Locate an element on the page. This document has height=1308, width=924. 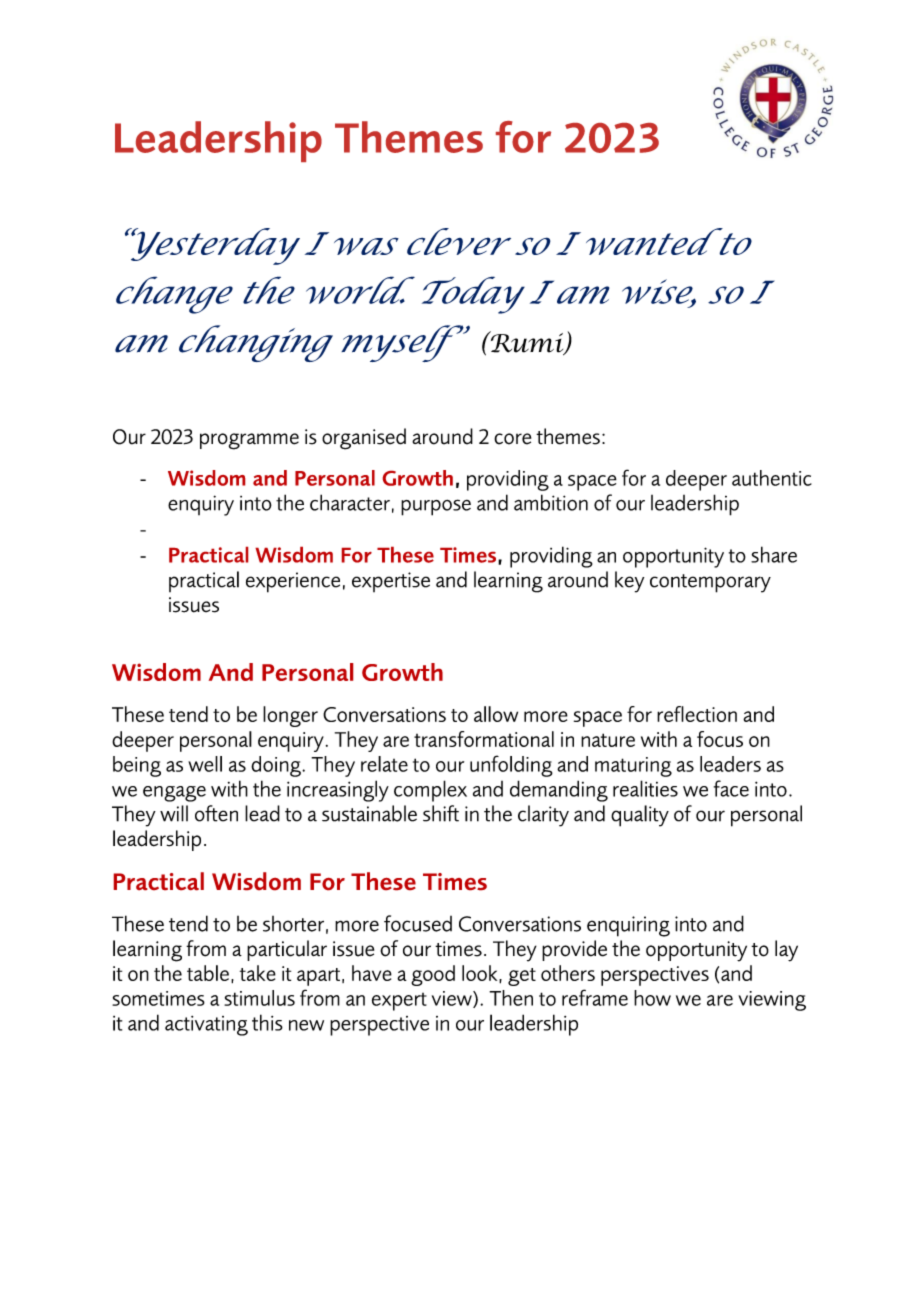
allow is located at coordinates (496, 714).
